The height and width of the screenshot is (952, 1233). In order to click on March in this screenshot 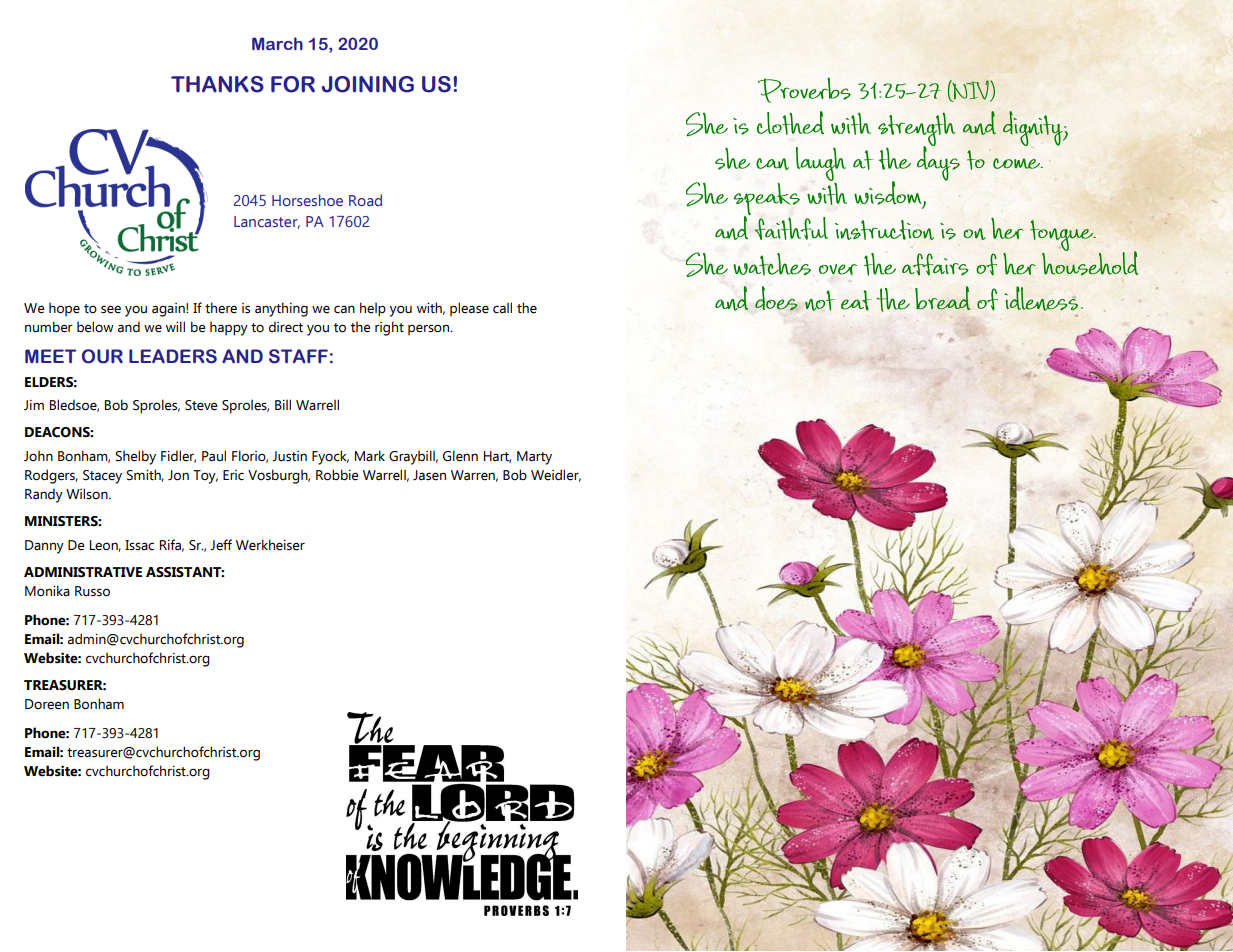, I will do `click(277, 43)`.
